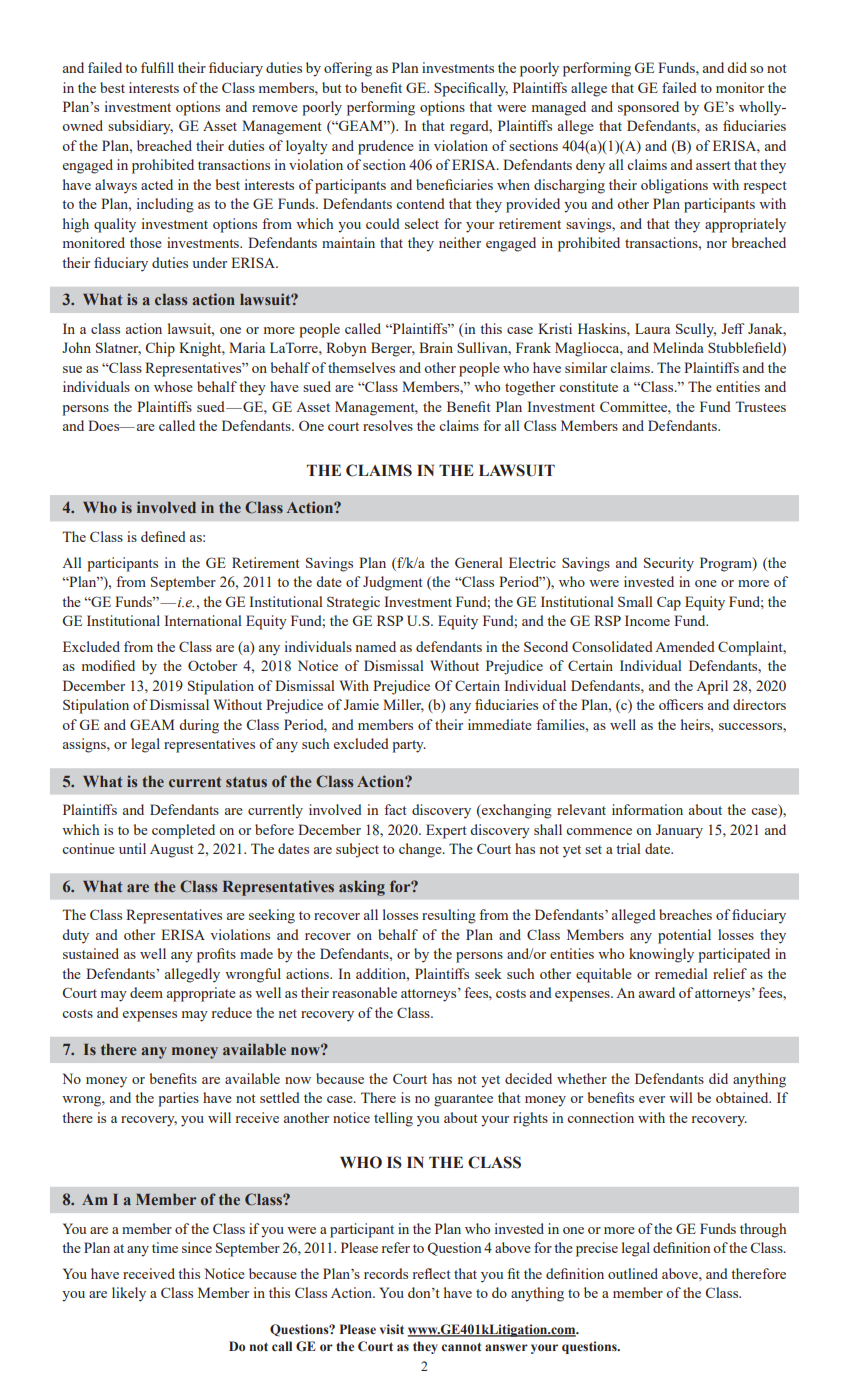  I want to click on officers, so click(681, 704).
